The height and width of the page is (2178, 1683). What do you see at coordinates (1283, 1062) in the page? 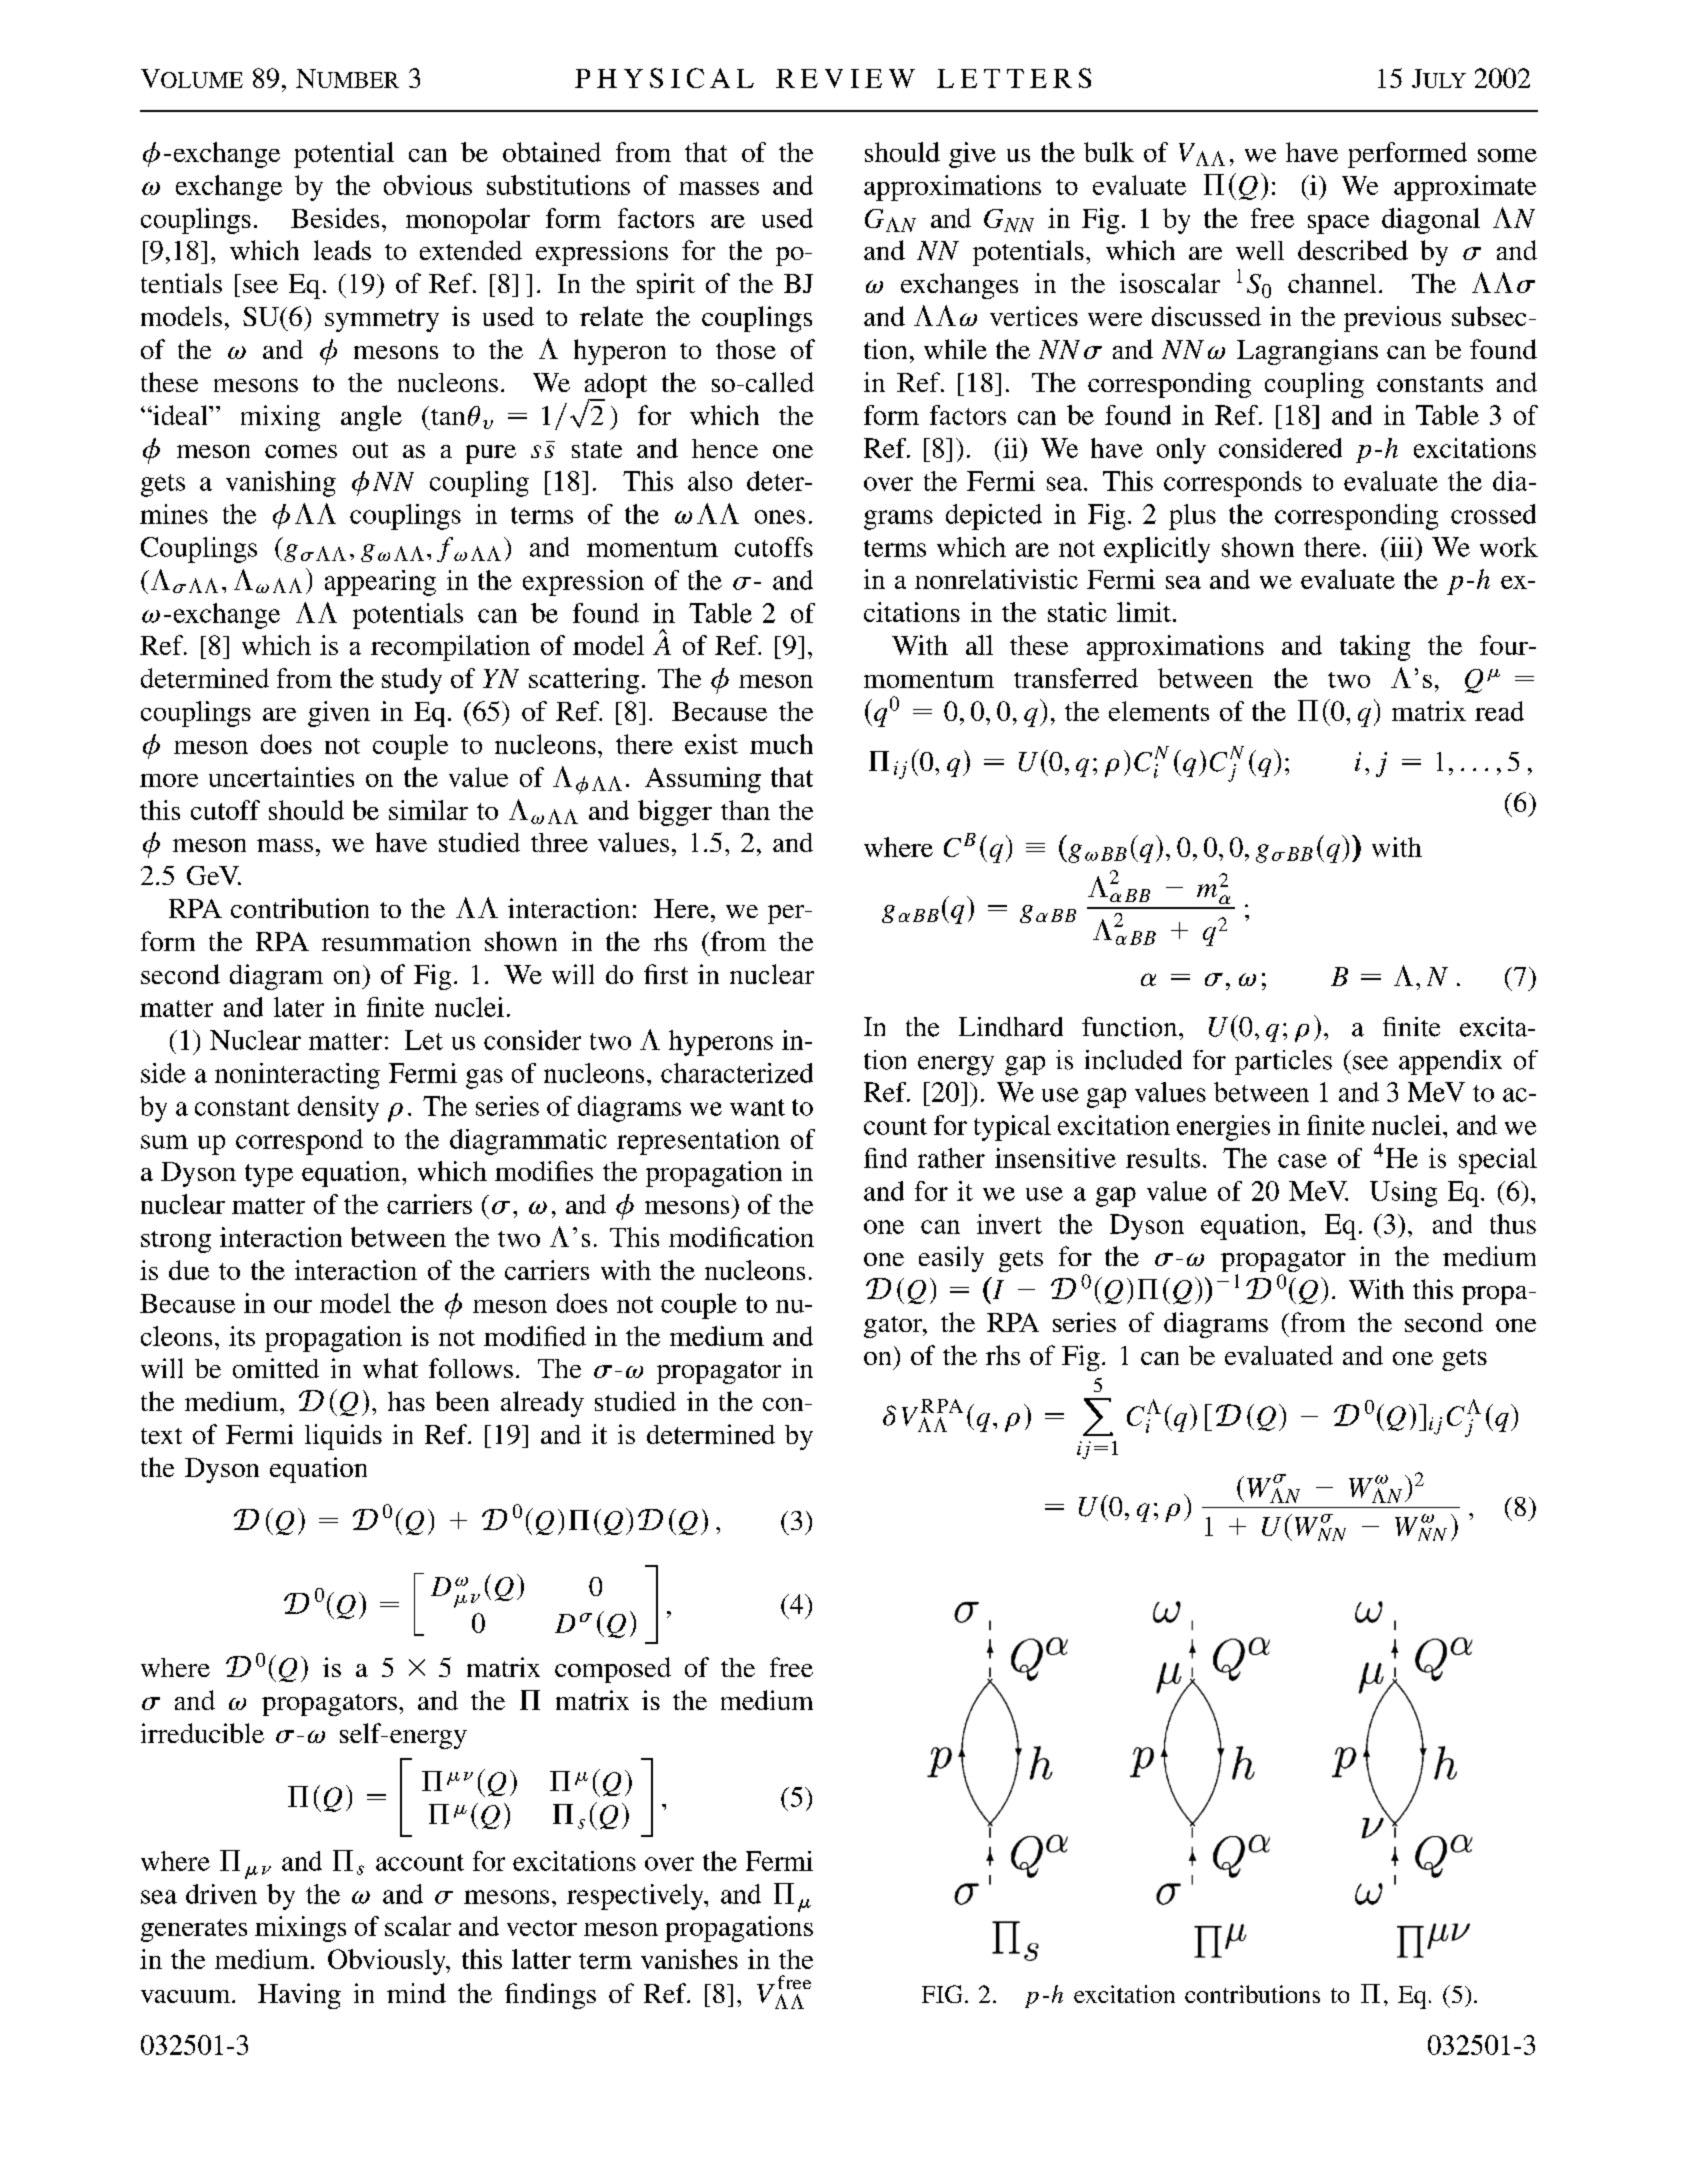
I see `particles` at bounding box center [1283, 1062].
